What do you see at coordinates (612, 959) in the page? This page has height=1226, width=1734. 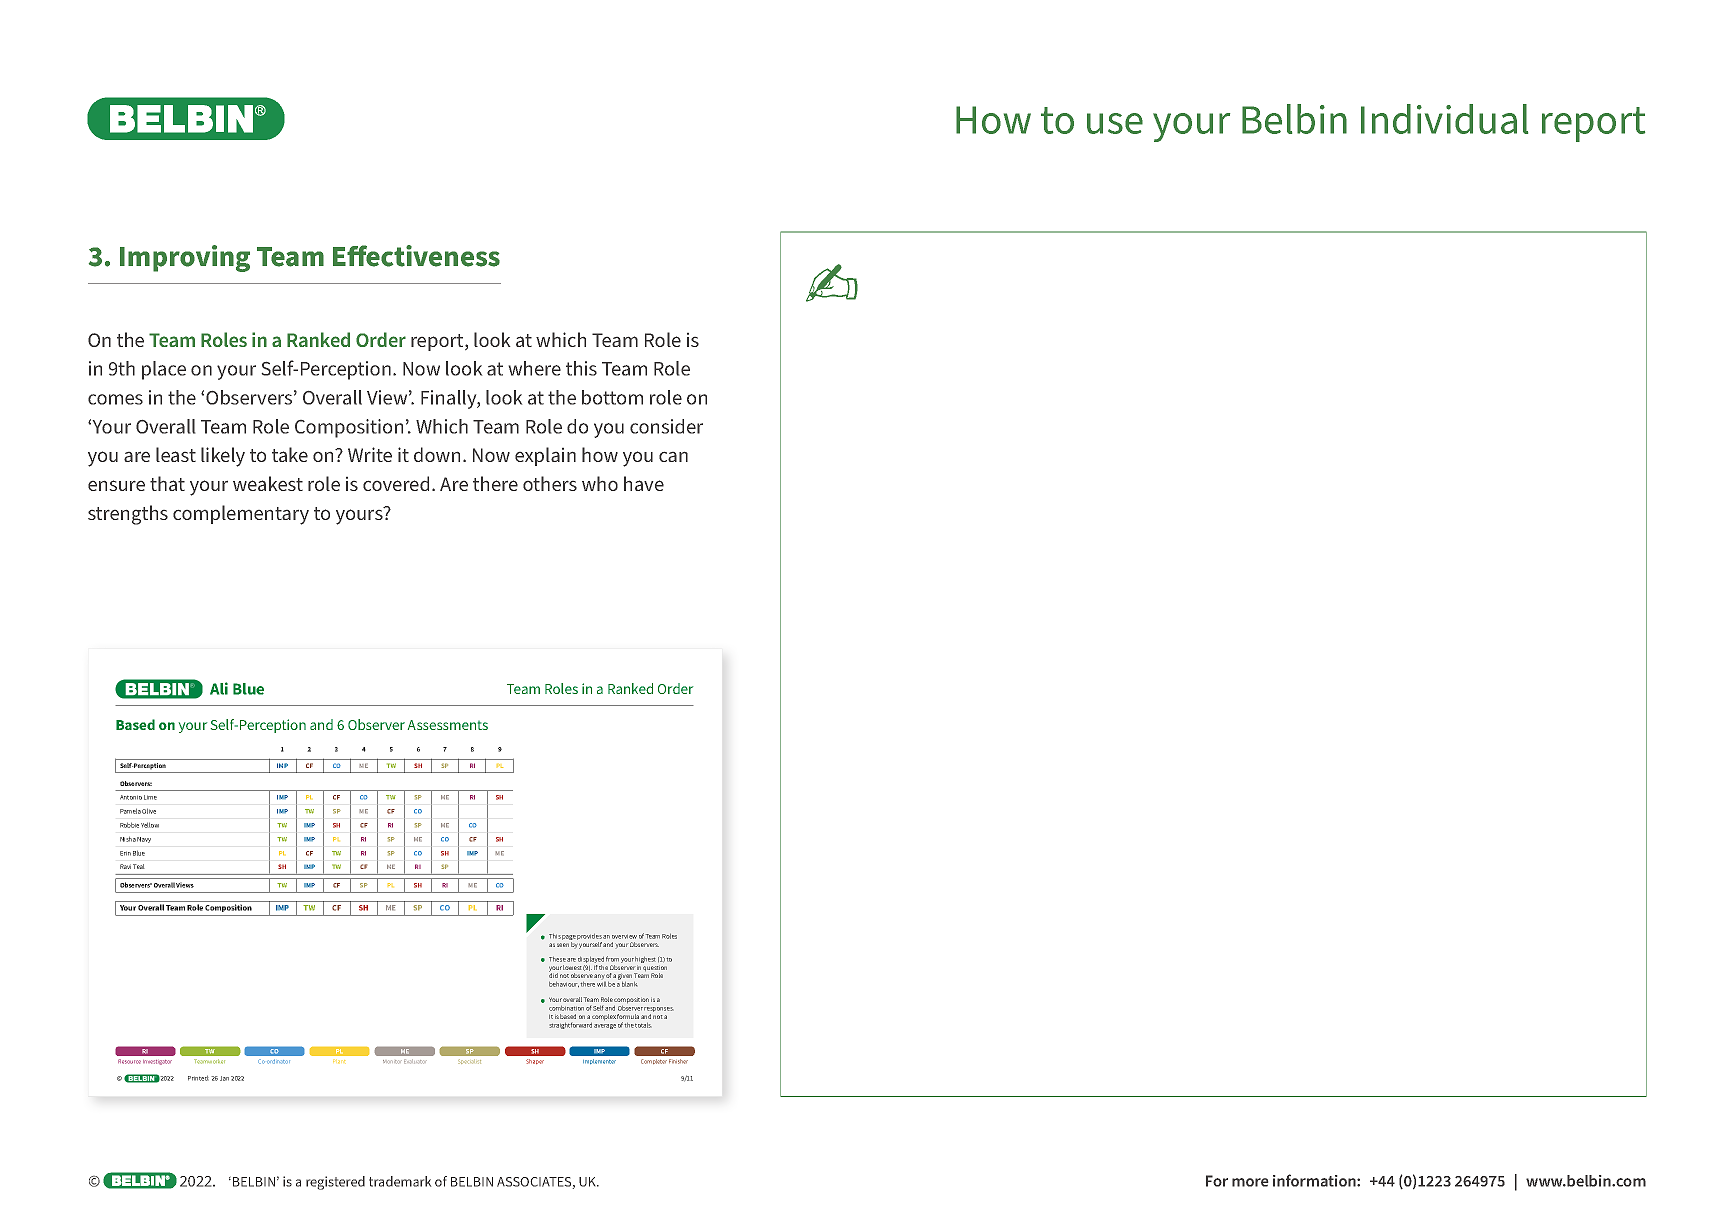 I see `from` at bounding box center [612, 959].
